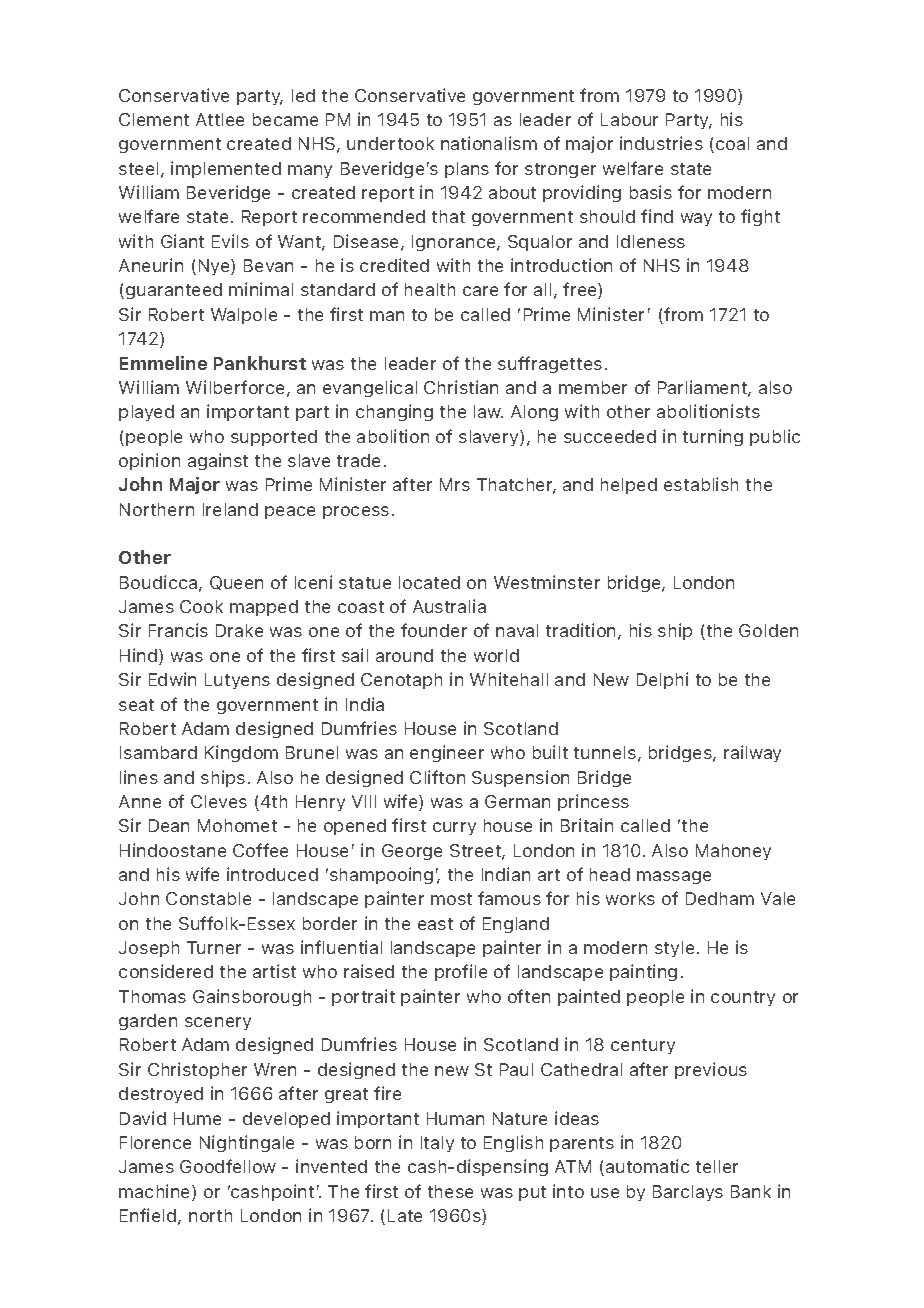 This page has height=1308, width=924. What do you see at coordinates (454, 828) in the page?
I see `curry` at bounding box center [454, 828].
